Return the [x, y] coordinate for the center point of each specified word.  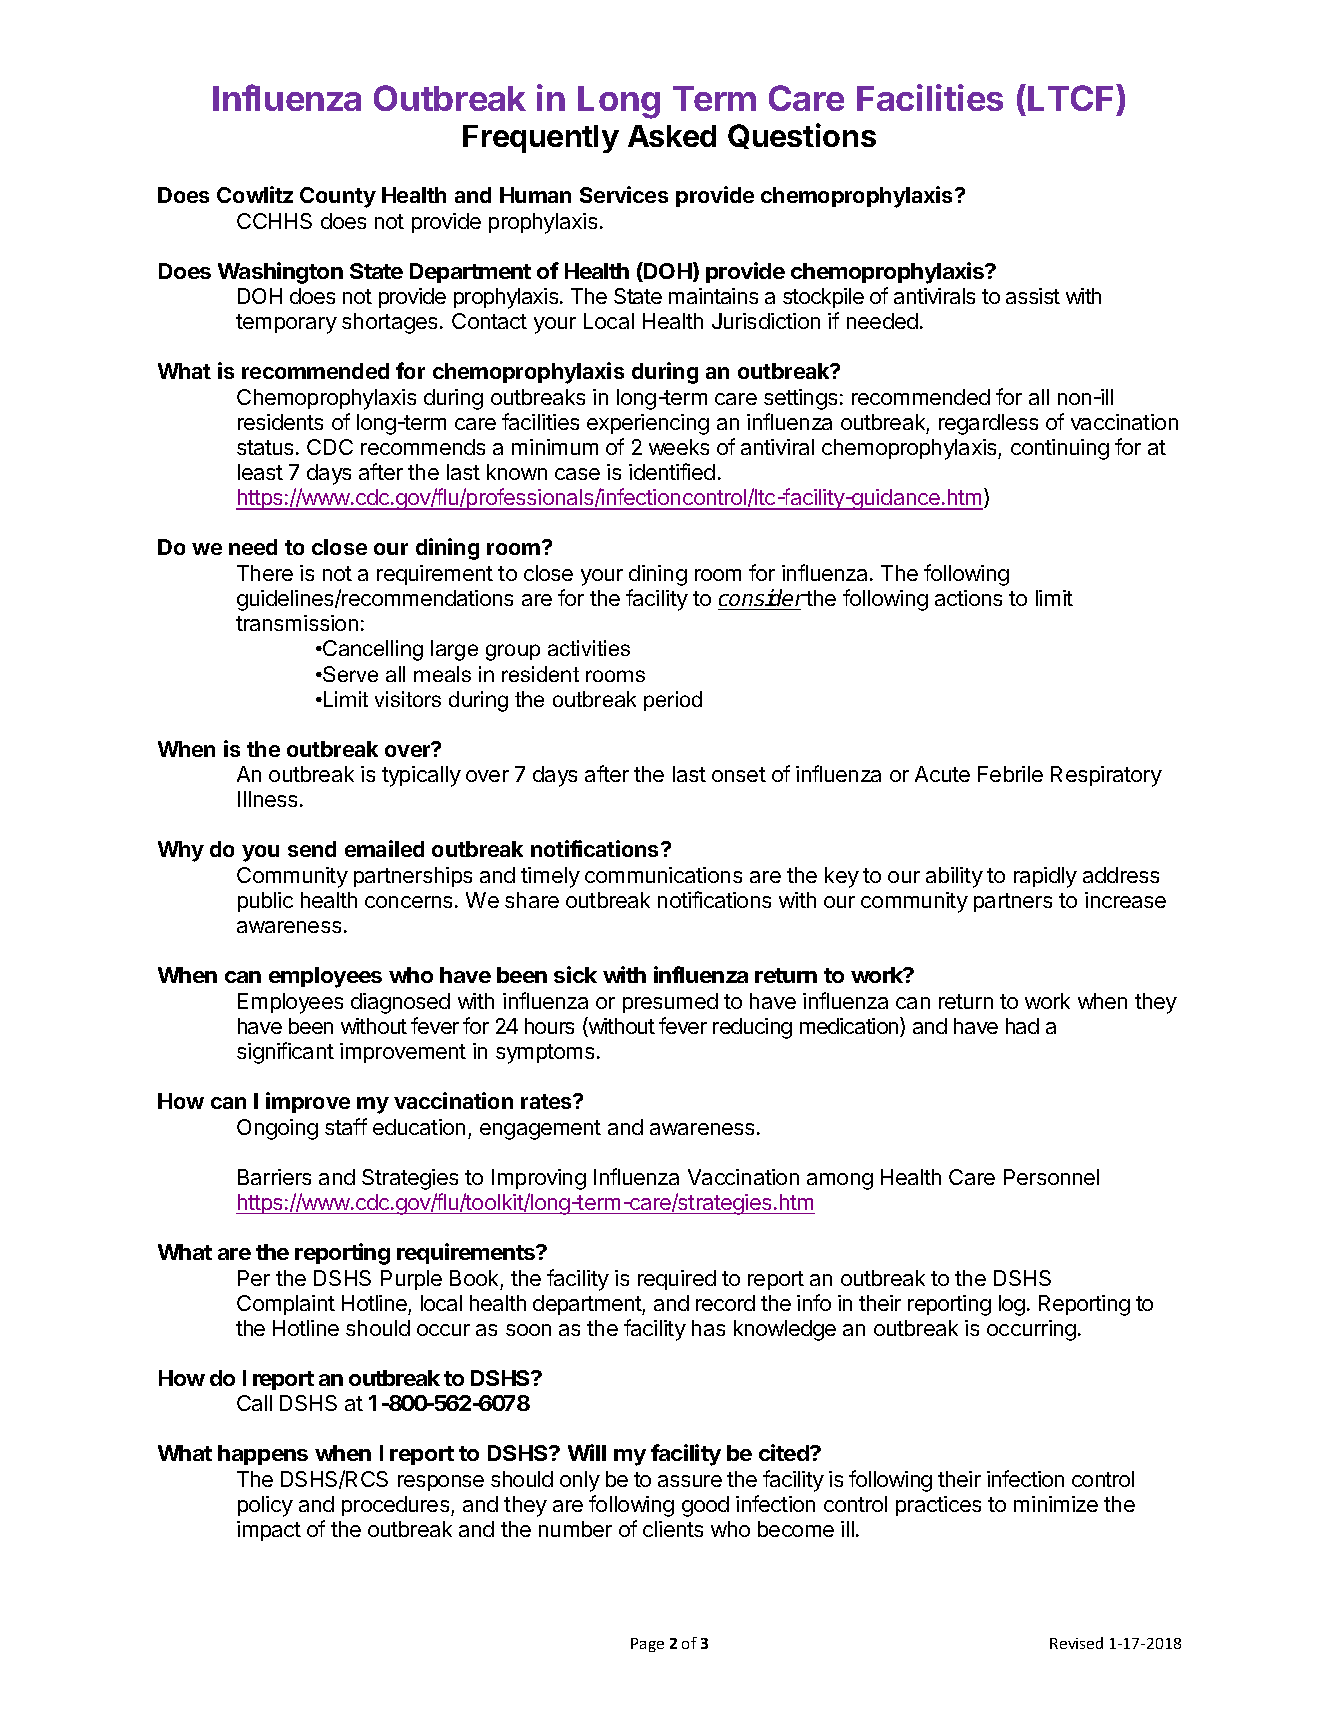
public [265, 902]
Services [624, 194]
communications [663, 875]
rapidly [1045, 877]
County [338, 197]
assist [1033, 296]
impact [269, 1531]
